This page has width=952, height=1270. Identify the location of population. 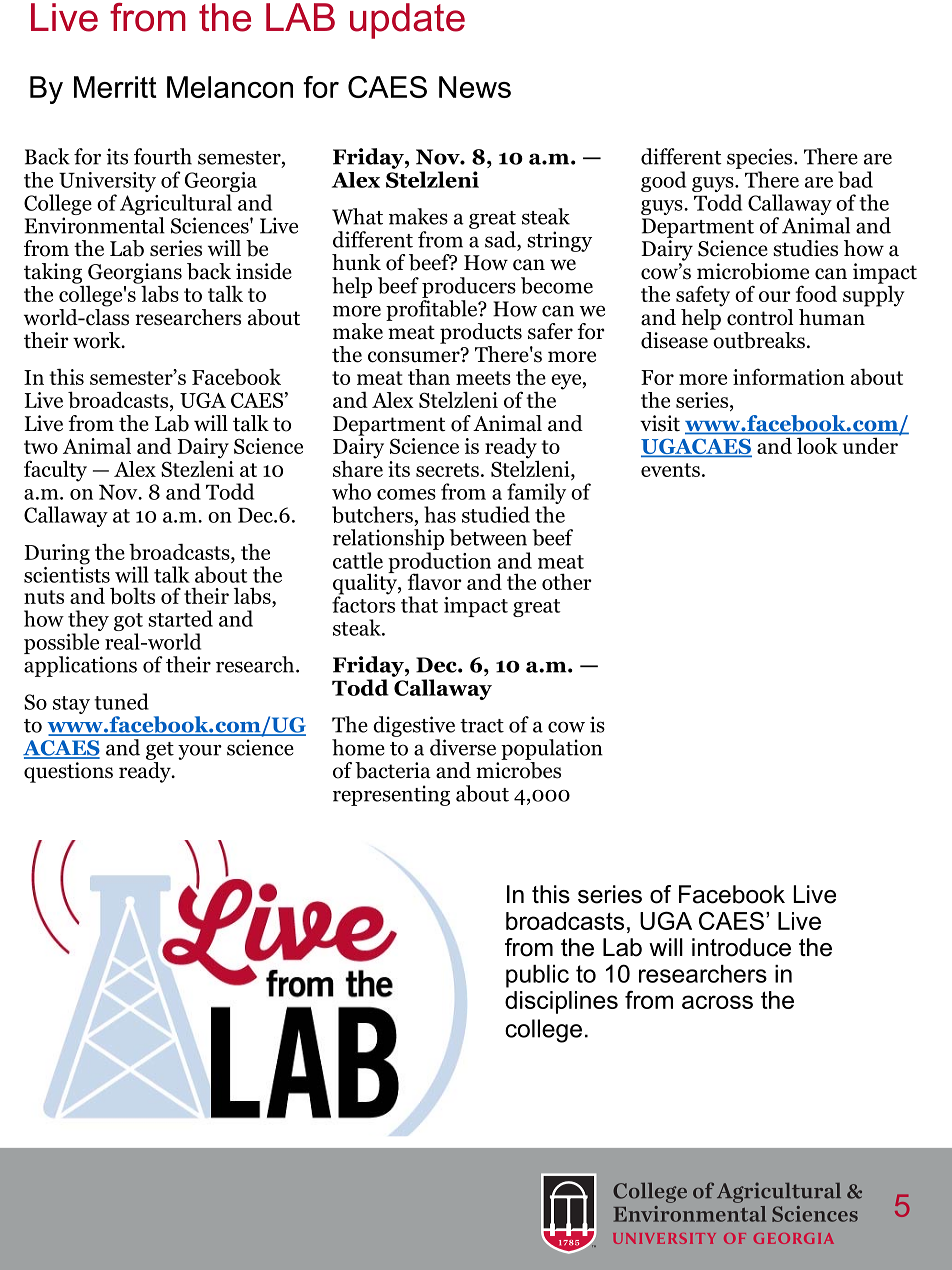
(552, 749).
